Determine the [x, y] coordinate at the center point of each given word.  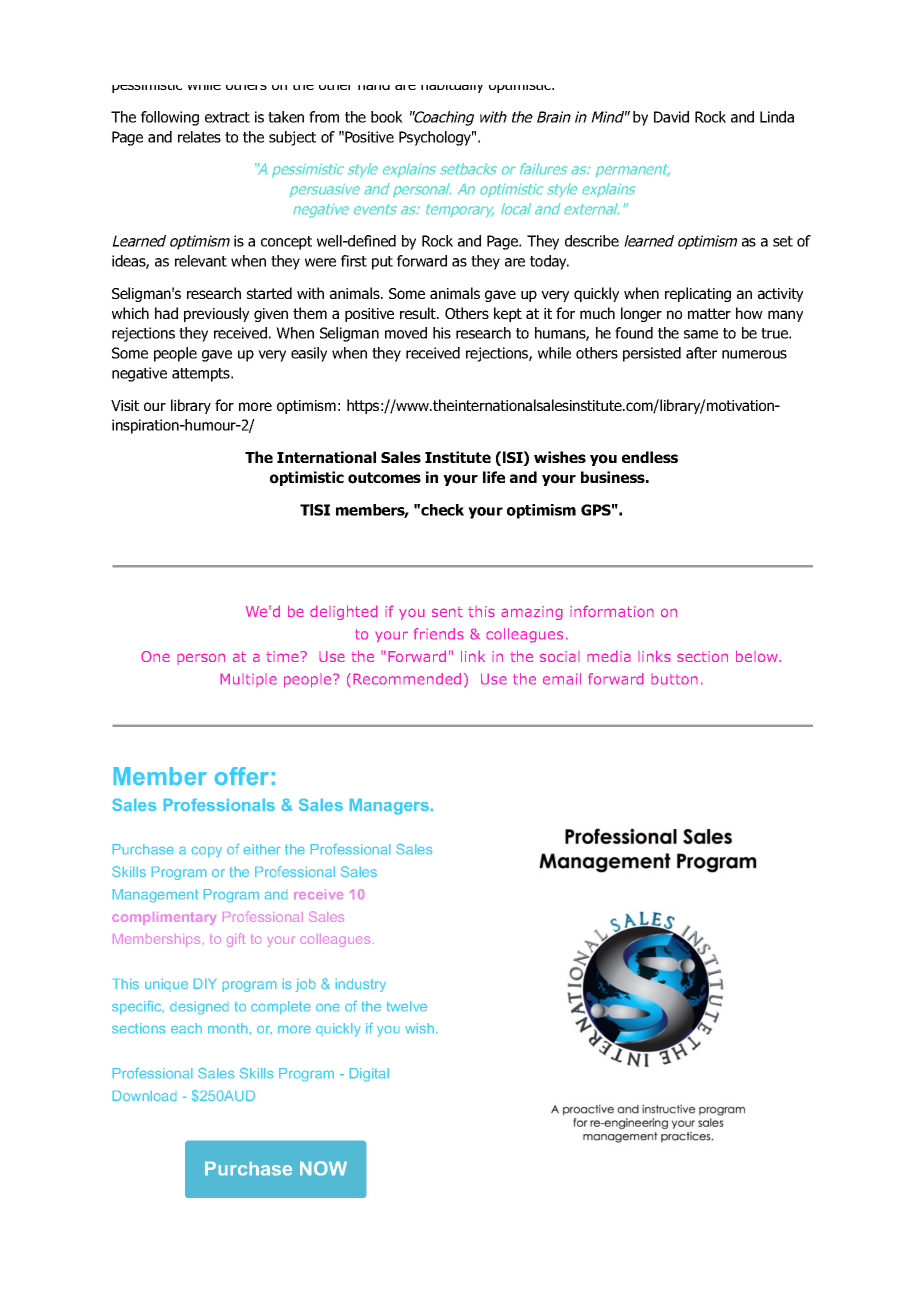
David [671, 117]
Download [144, 1096]
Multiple [248, 680]
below [758, 656]
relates [199, 137]
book [387, 117]
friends [439, 634]
